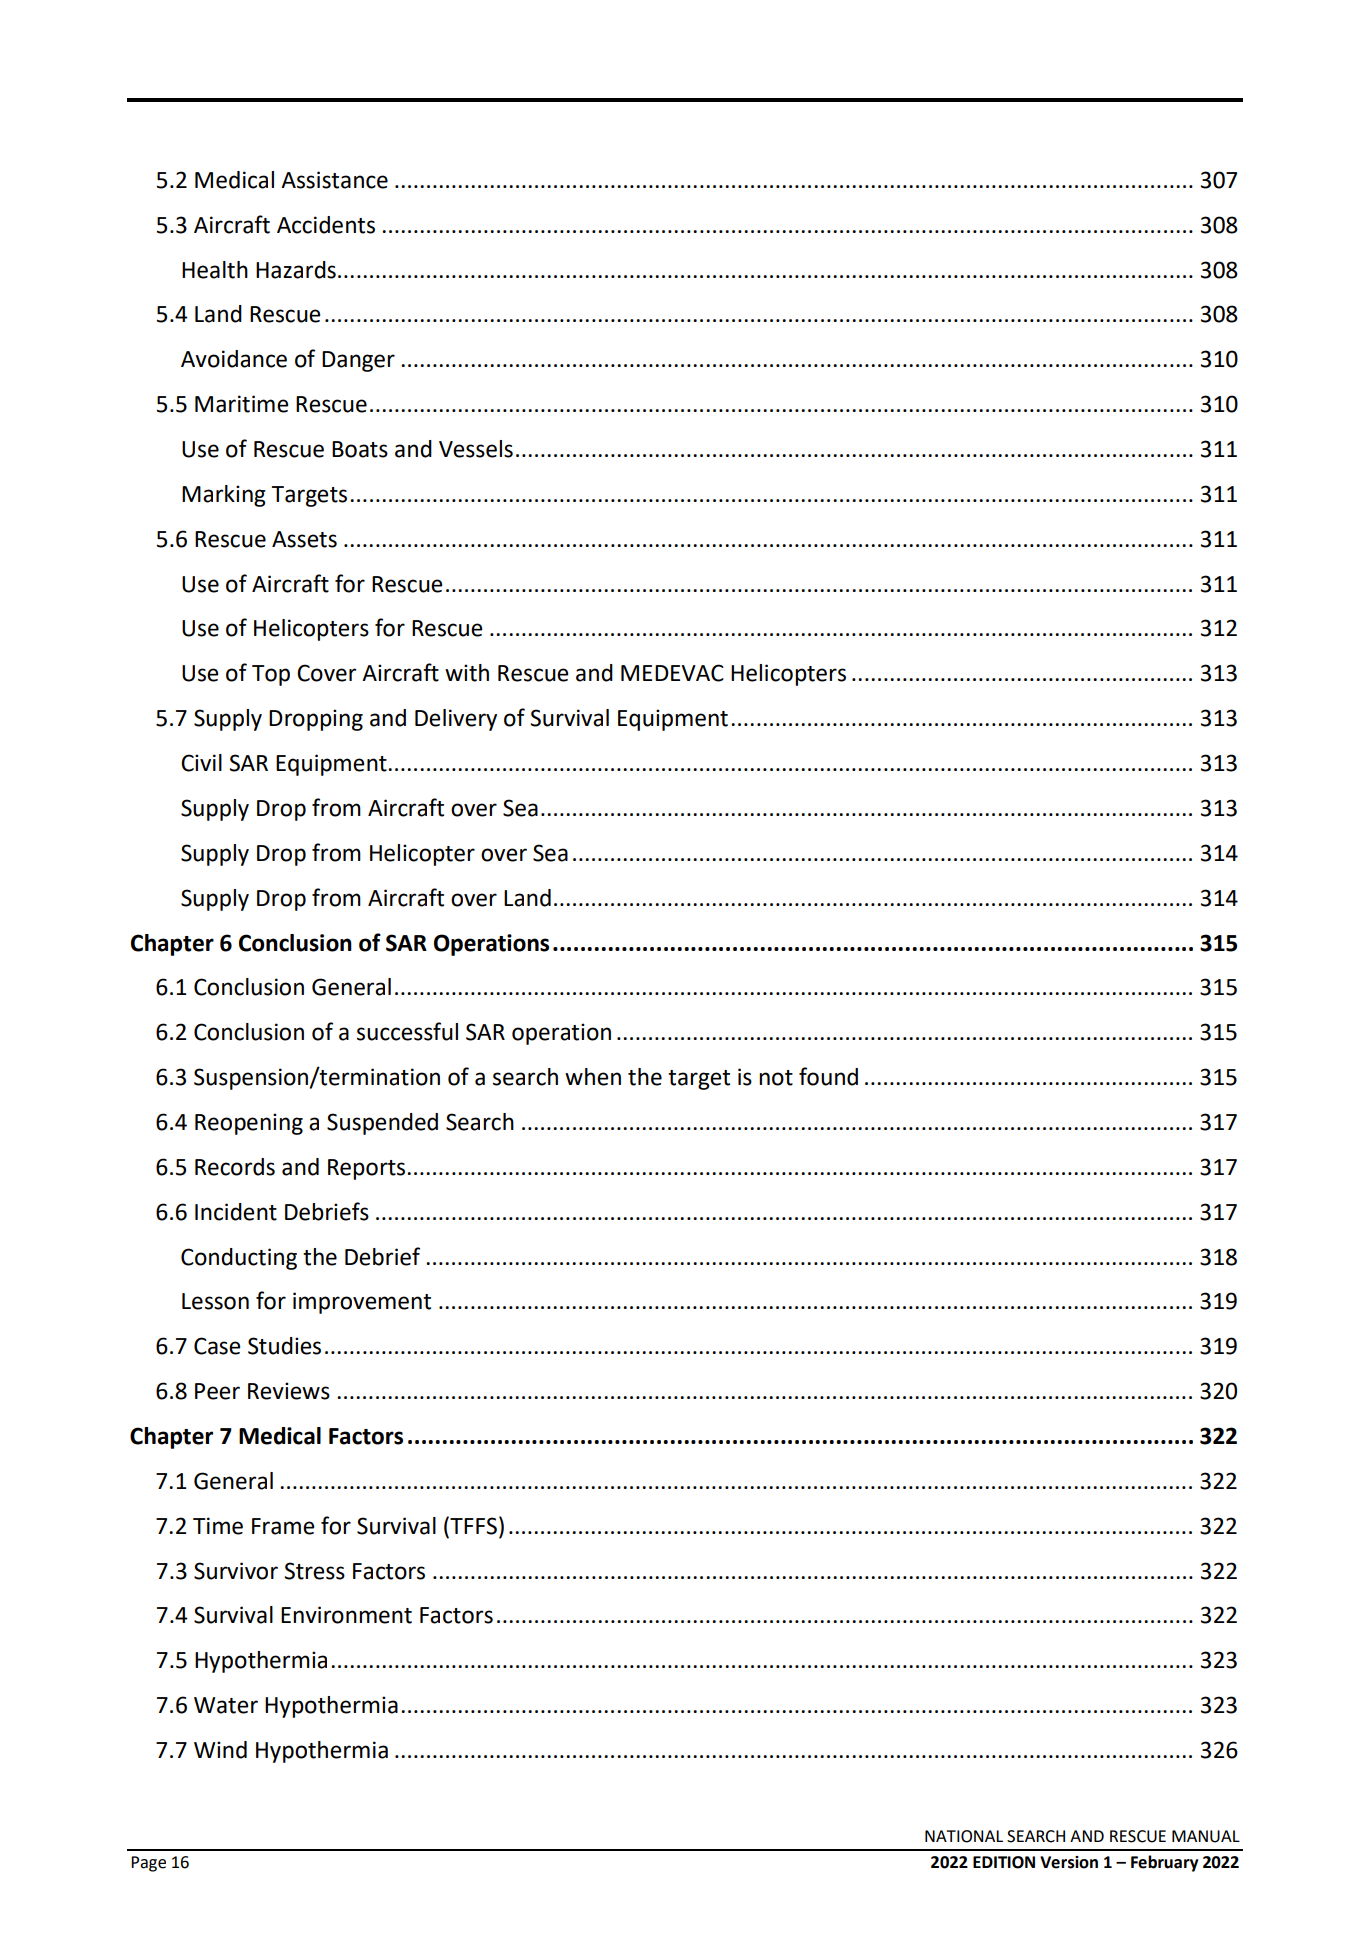  I want to click on Assistance, so click(334, 180).
